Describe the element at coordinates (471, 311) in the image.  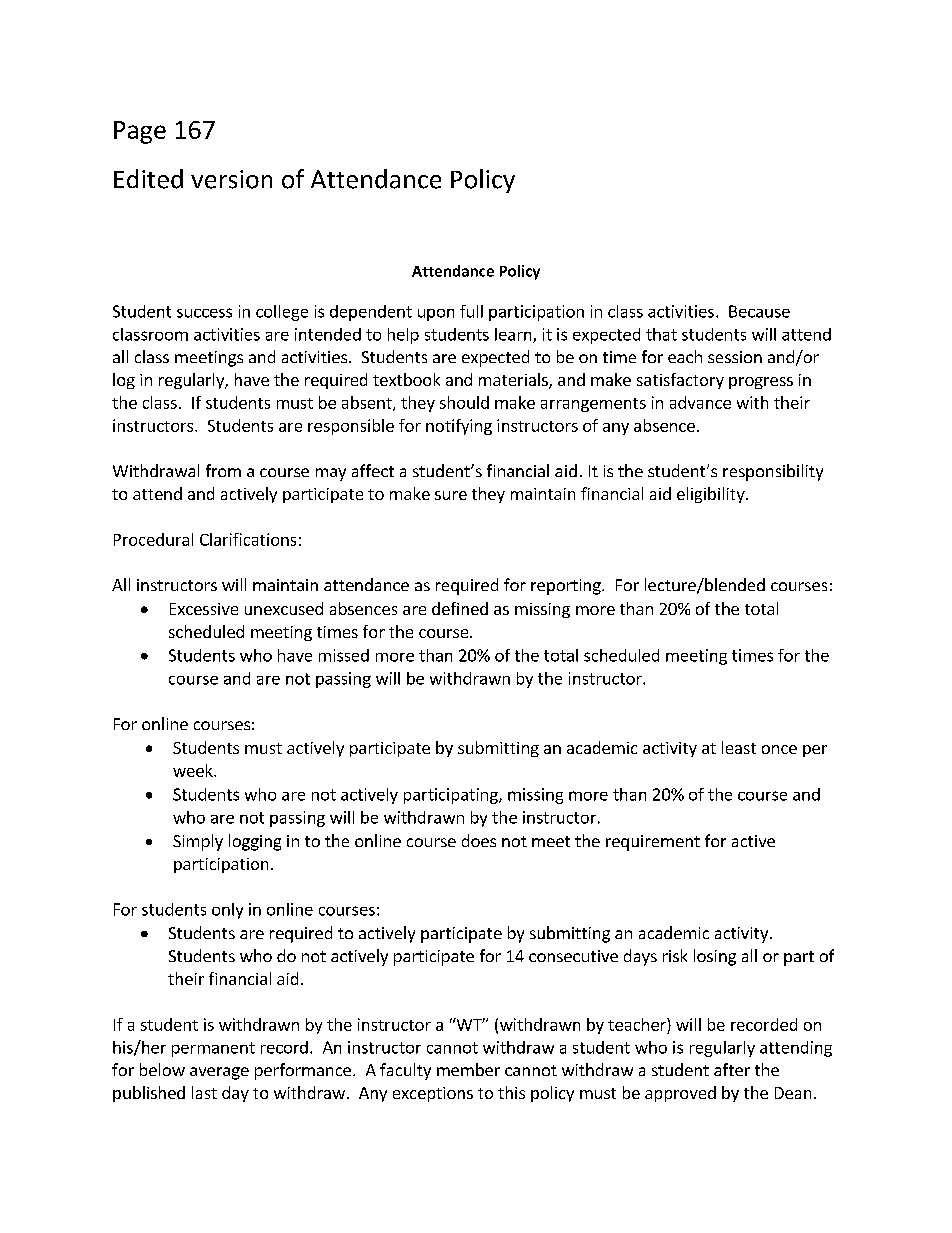
I see `full` at that location.
